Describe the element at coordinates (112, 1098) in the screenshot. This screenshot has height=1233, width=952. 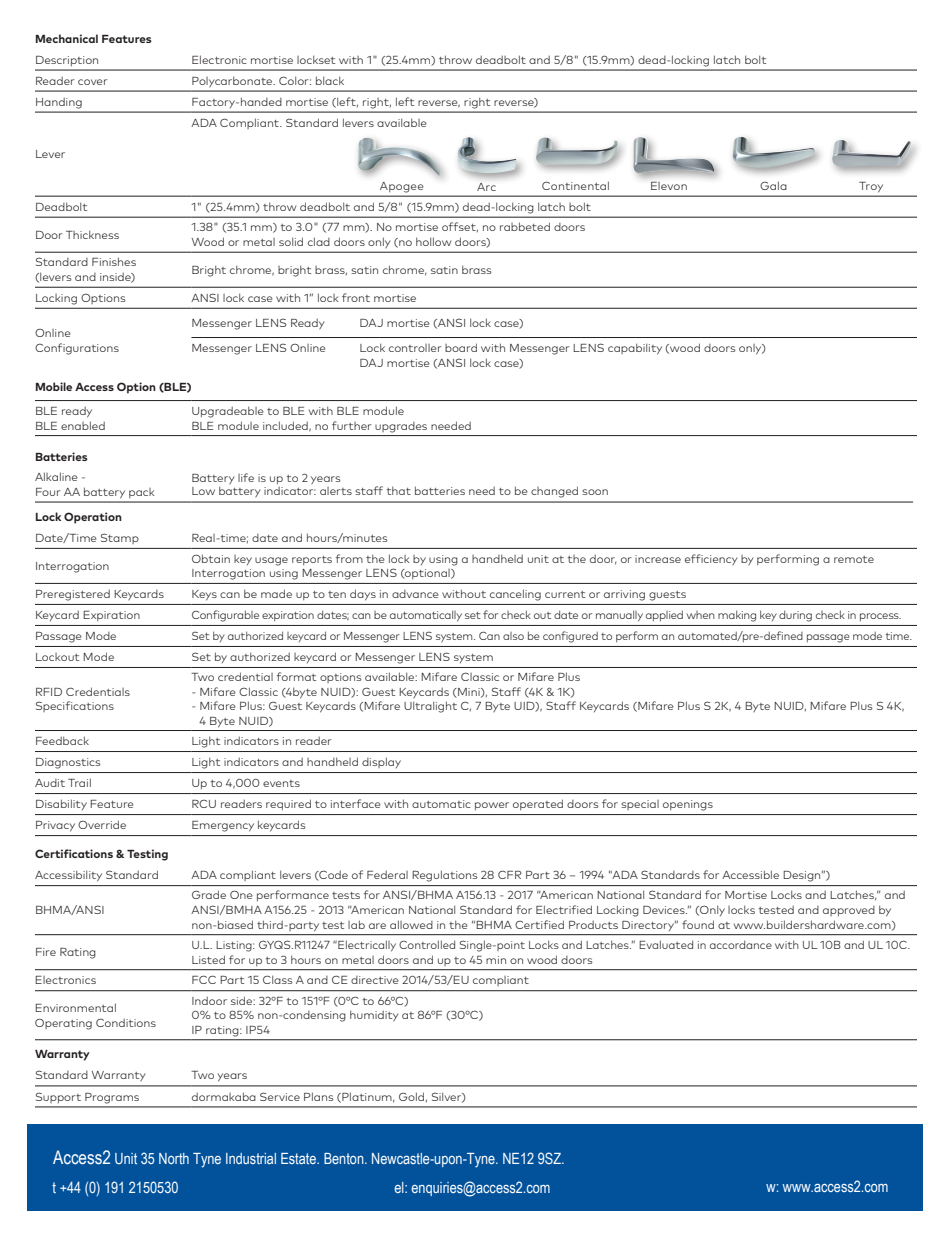
I see `Programs` at that location.
